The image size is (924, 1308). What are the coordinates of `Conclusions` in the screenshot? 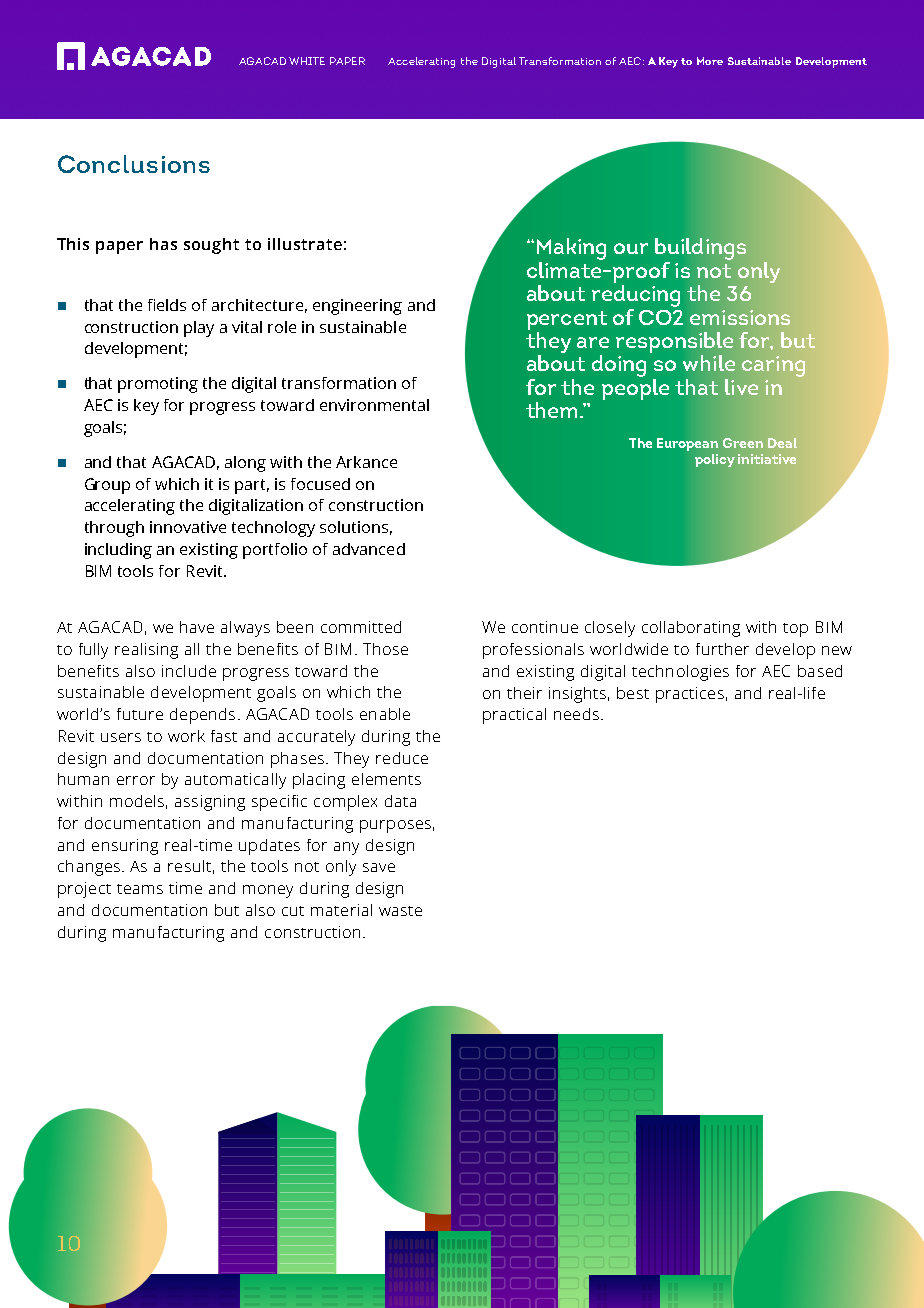 It's located at (134, 164).
